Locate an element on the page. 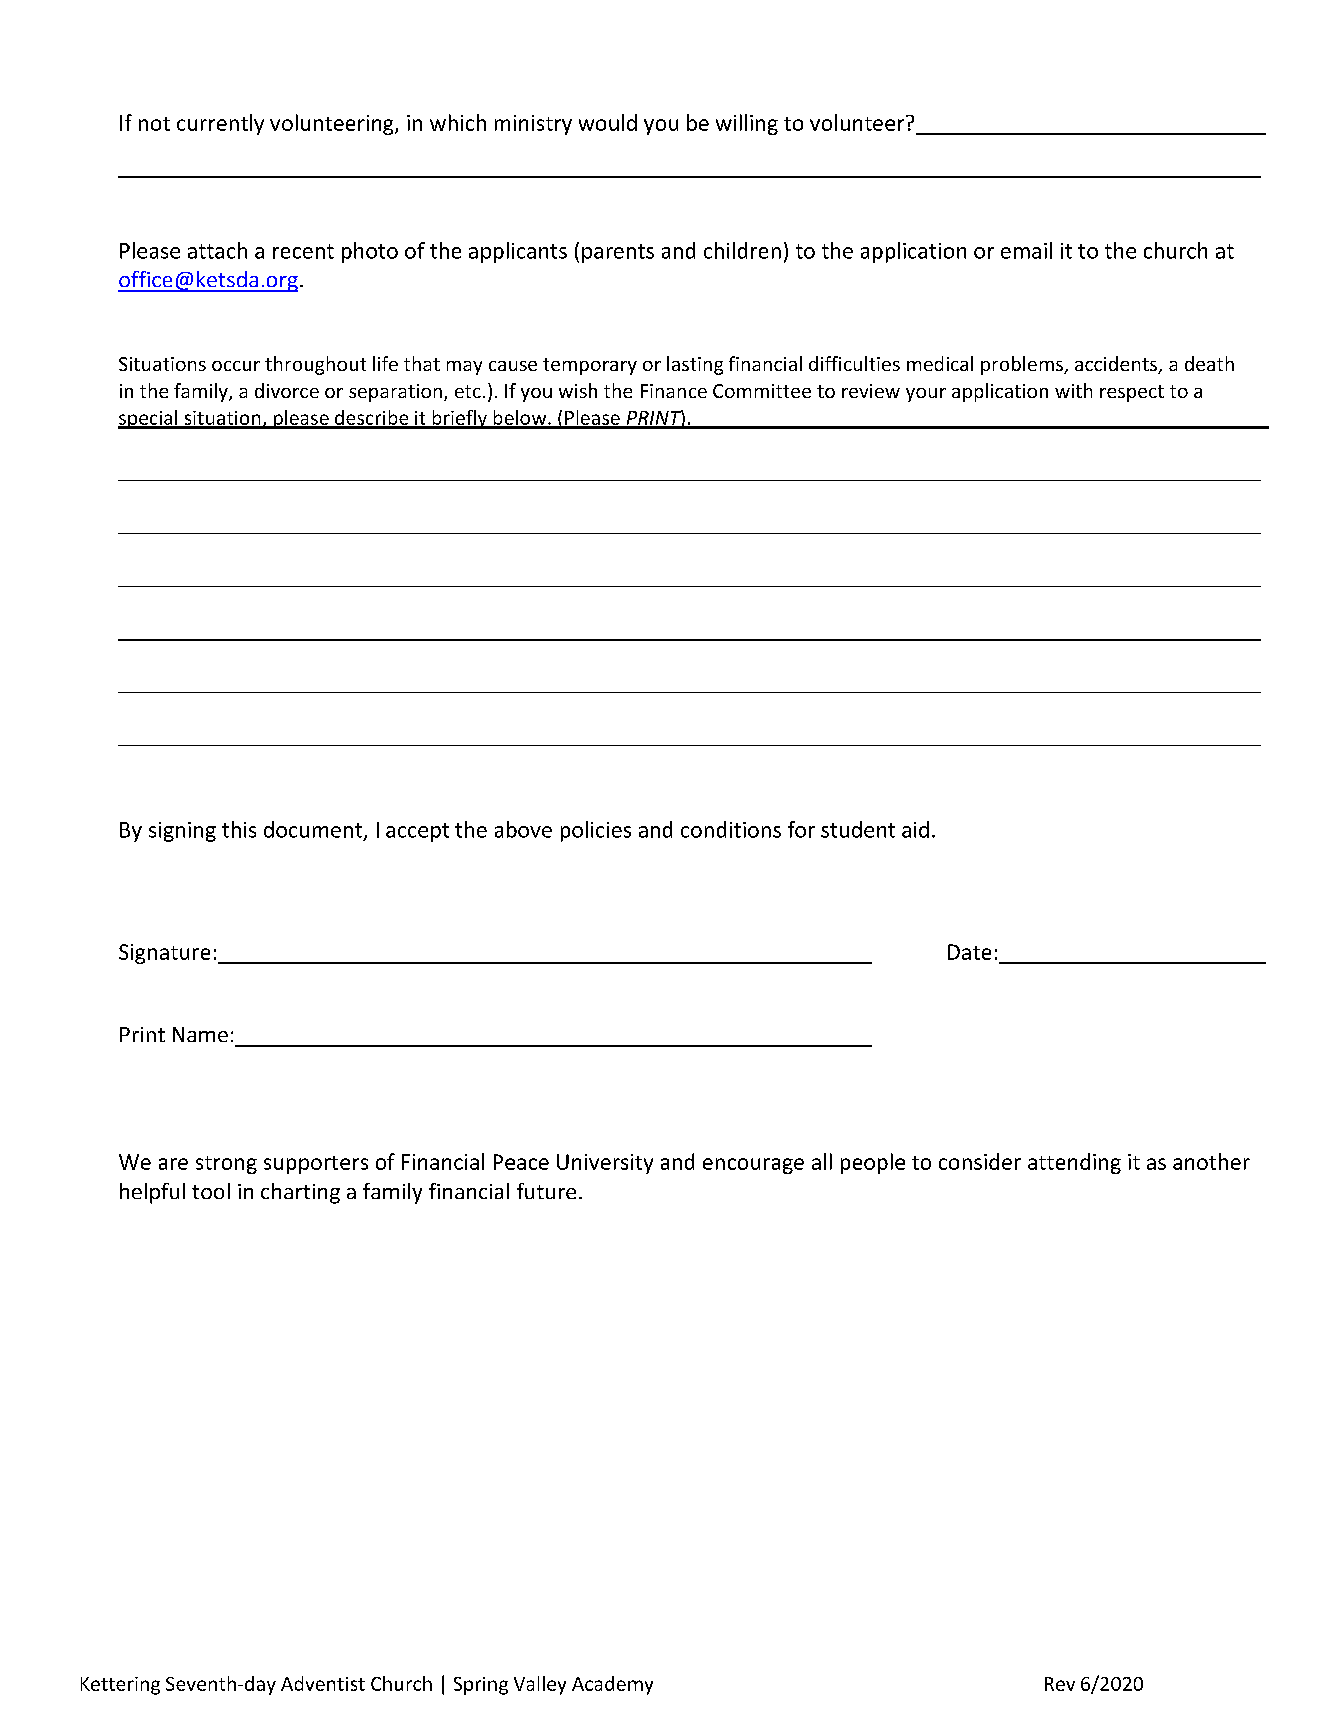 The height and width of the document is (1735, 1340). email is located at coordinates (1026, 250).
